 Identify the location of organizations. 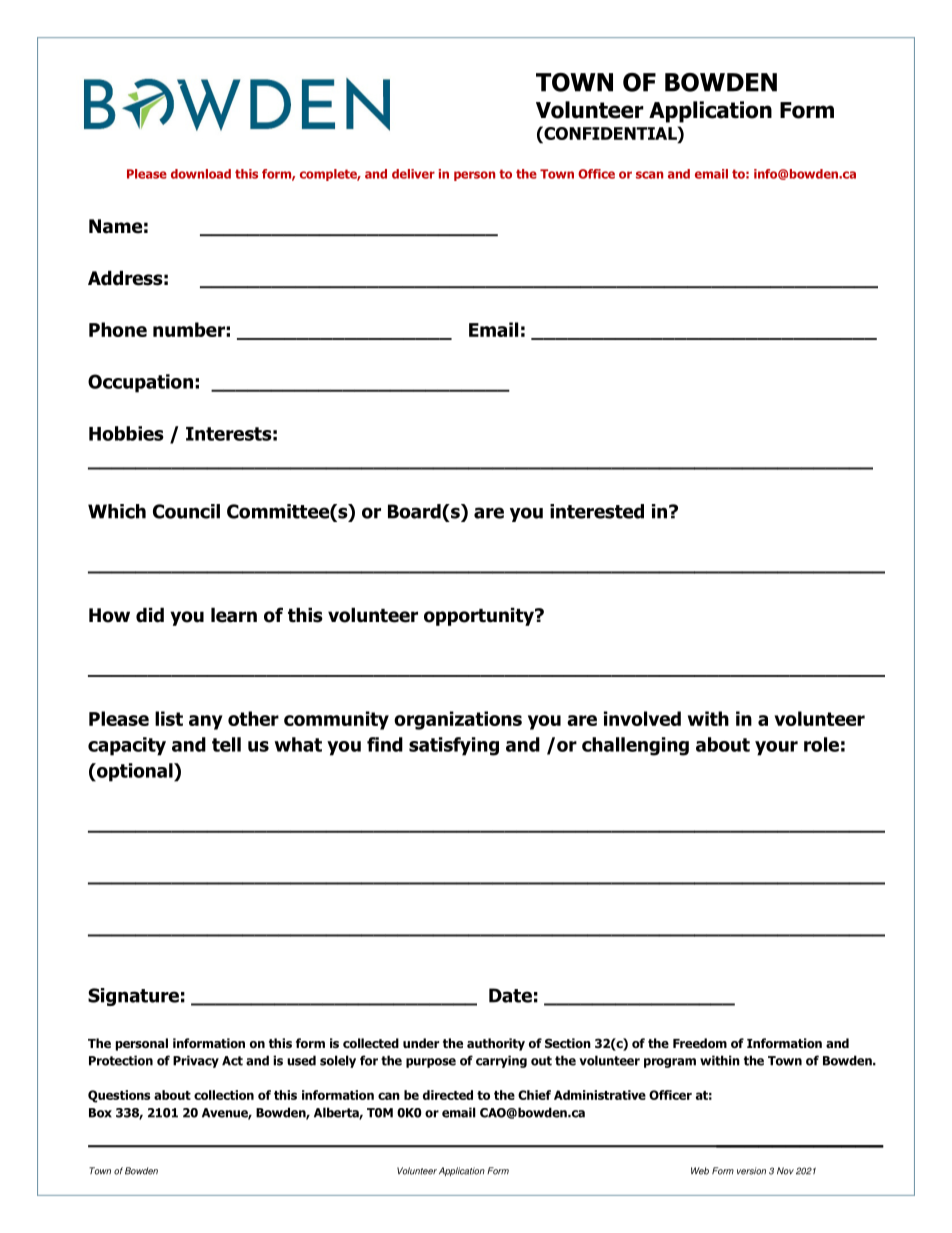
(458, 720).
